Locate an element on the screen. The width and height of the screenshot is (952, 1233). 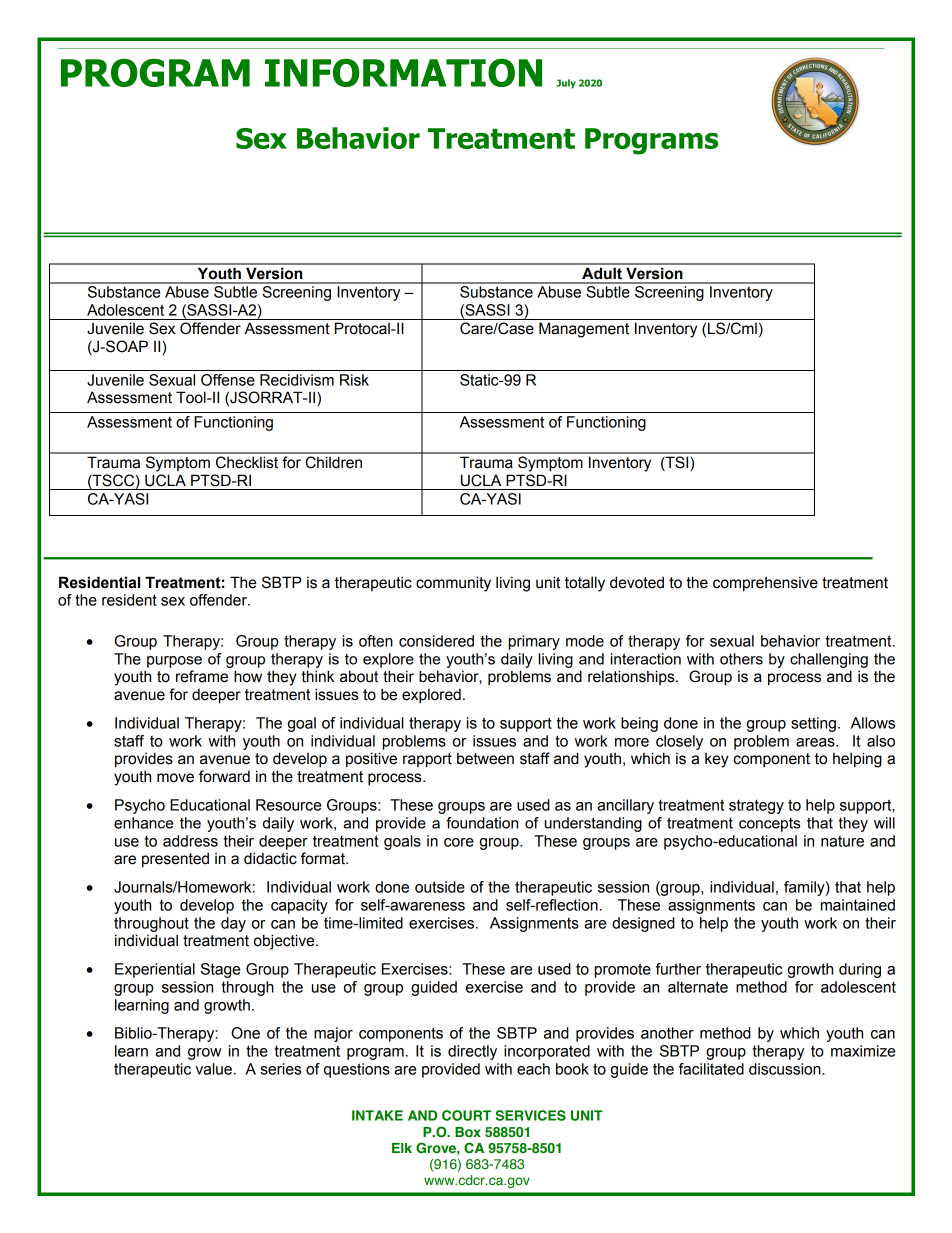
July is located at coordinates (566, 84).
